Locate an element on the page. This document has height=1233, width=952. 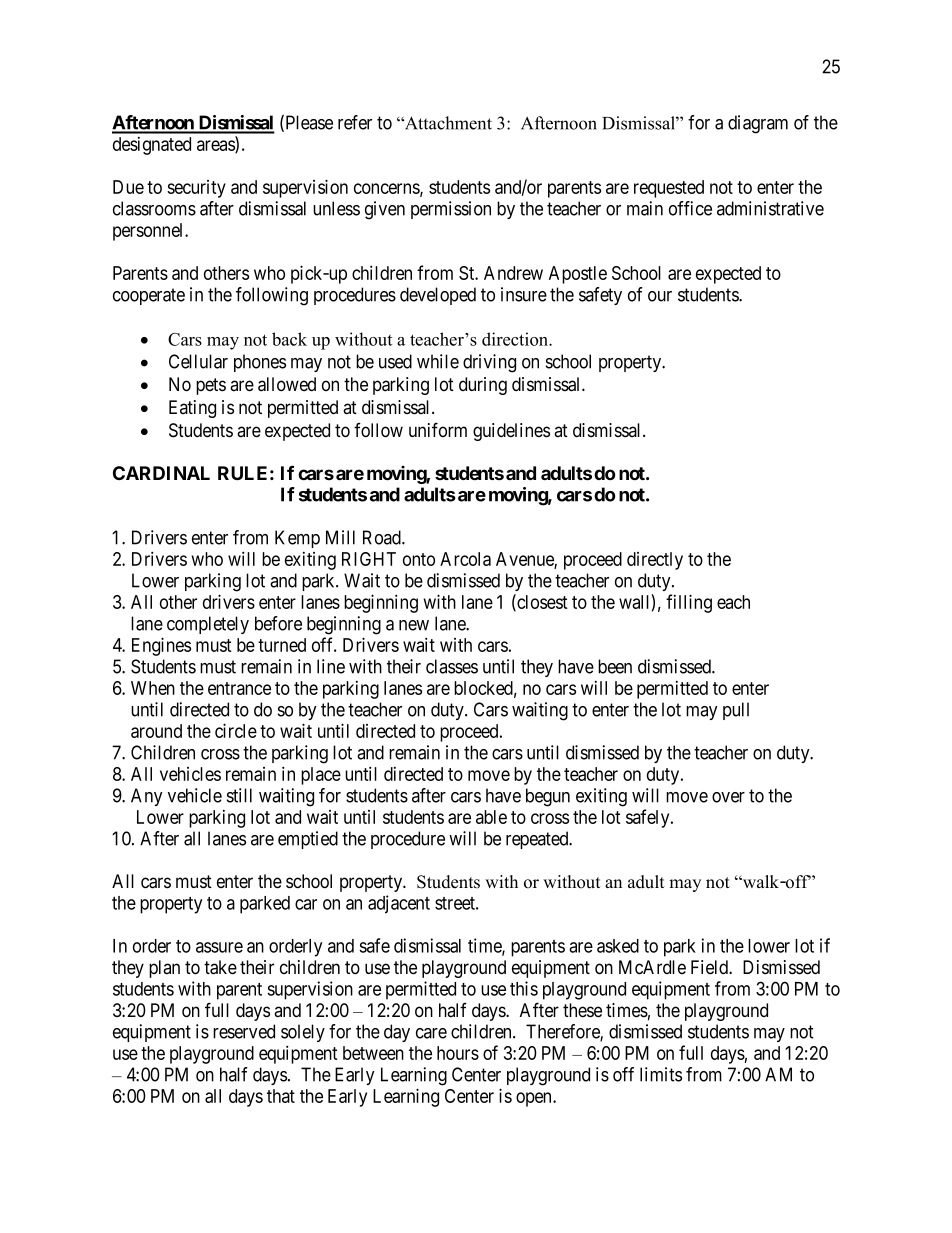
while is located at coordinates (438, 361).
